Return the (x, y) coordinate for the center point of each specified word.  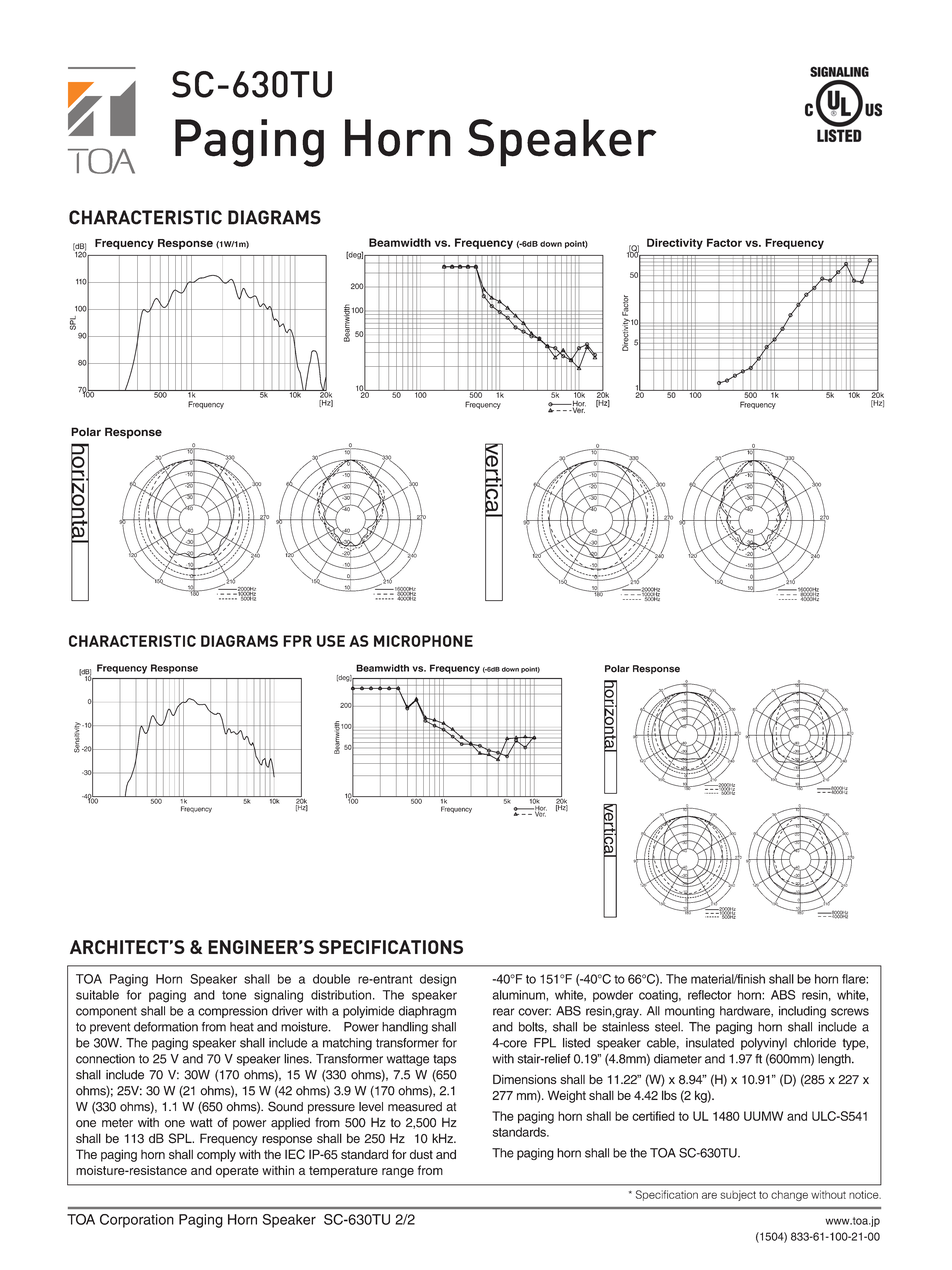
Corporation (137, 1221)
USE (331, 641)
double (331, 979)
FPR (297, 641)
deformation (166, 1027)
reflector (709, 995)
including (802, 1012)
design (438, 980)
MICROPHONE (423, 641)
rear (503, 1012)
